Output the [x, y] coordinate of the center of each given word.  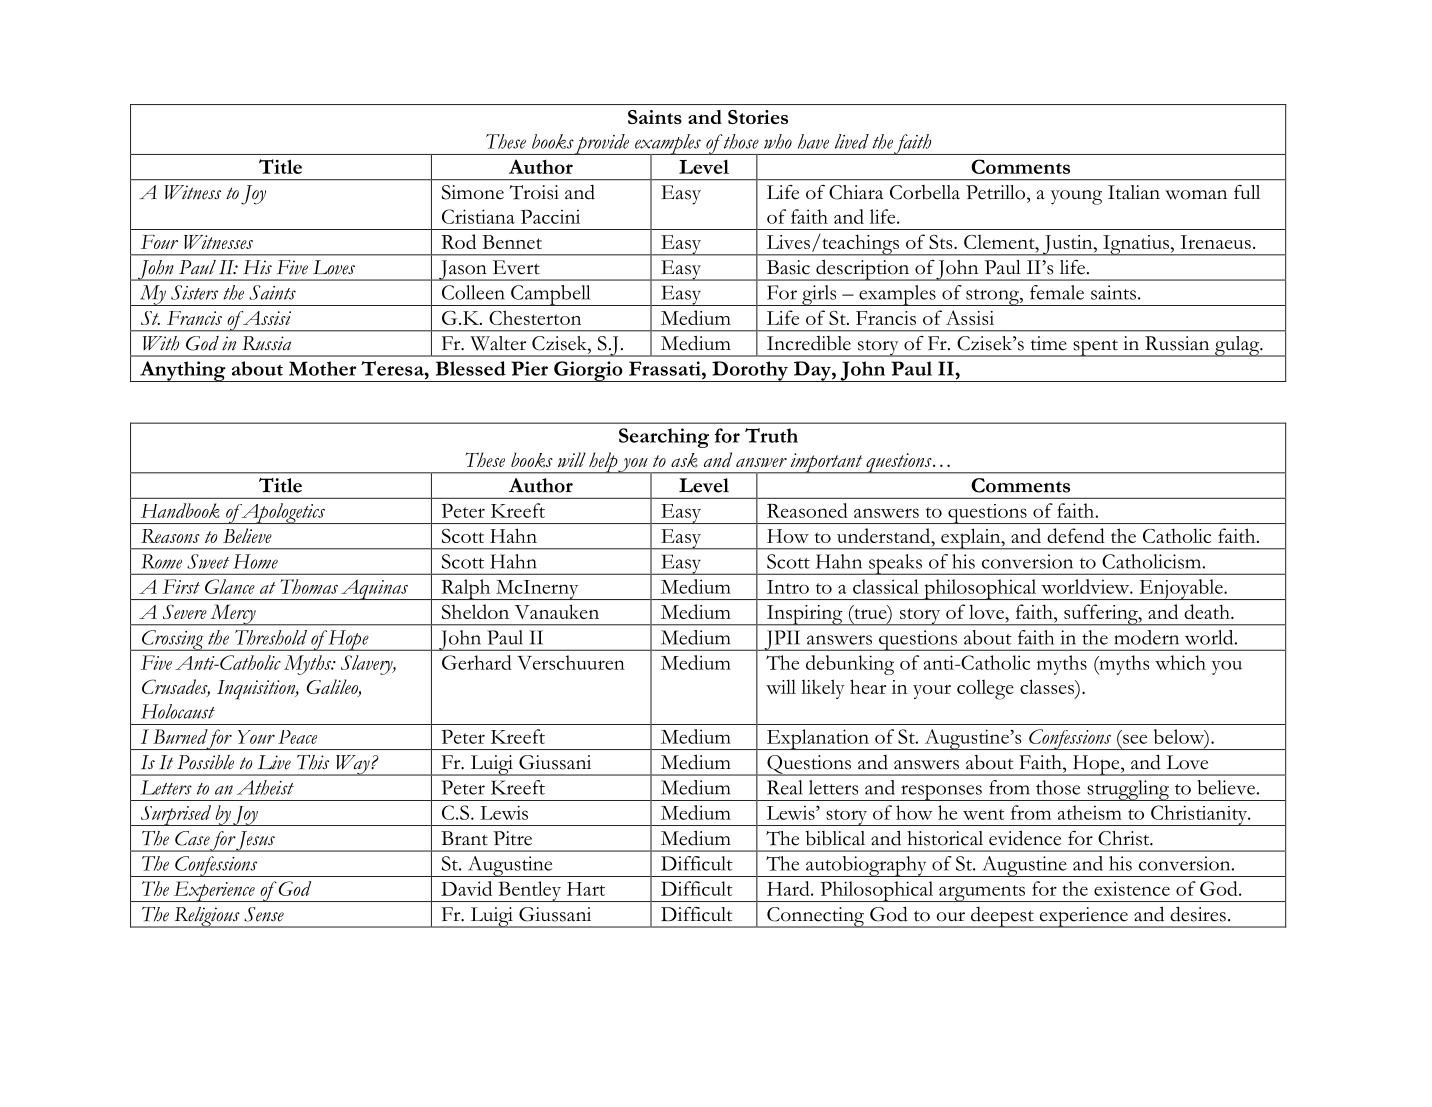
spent [1095, 348]
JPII [782, 640]
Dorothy [750, 371]
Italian [1134, 192]
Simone [473, 192]
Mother [322, 368]
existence [1132, 888]
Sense [264, 914]
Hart [586, 889]
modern [1146, 637]
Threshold [271, 637]
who [778, 141]
